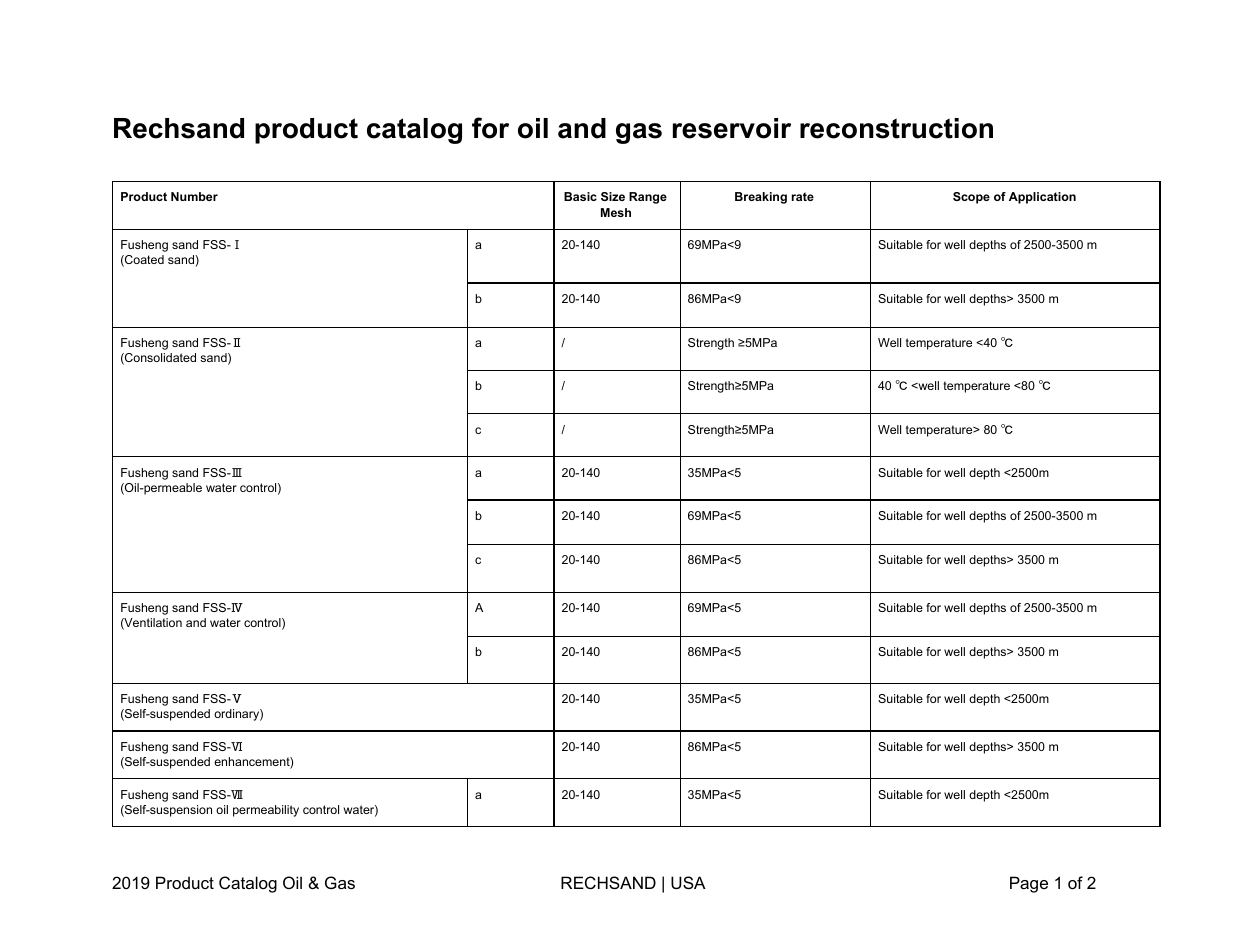  I want to click on reconstruction, so click(896, 128).
